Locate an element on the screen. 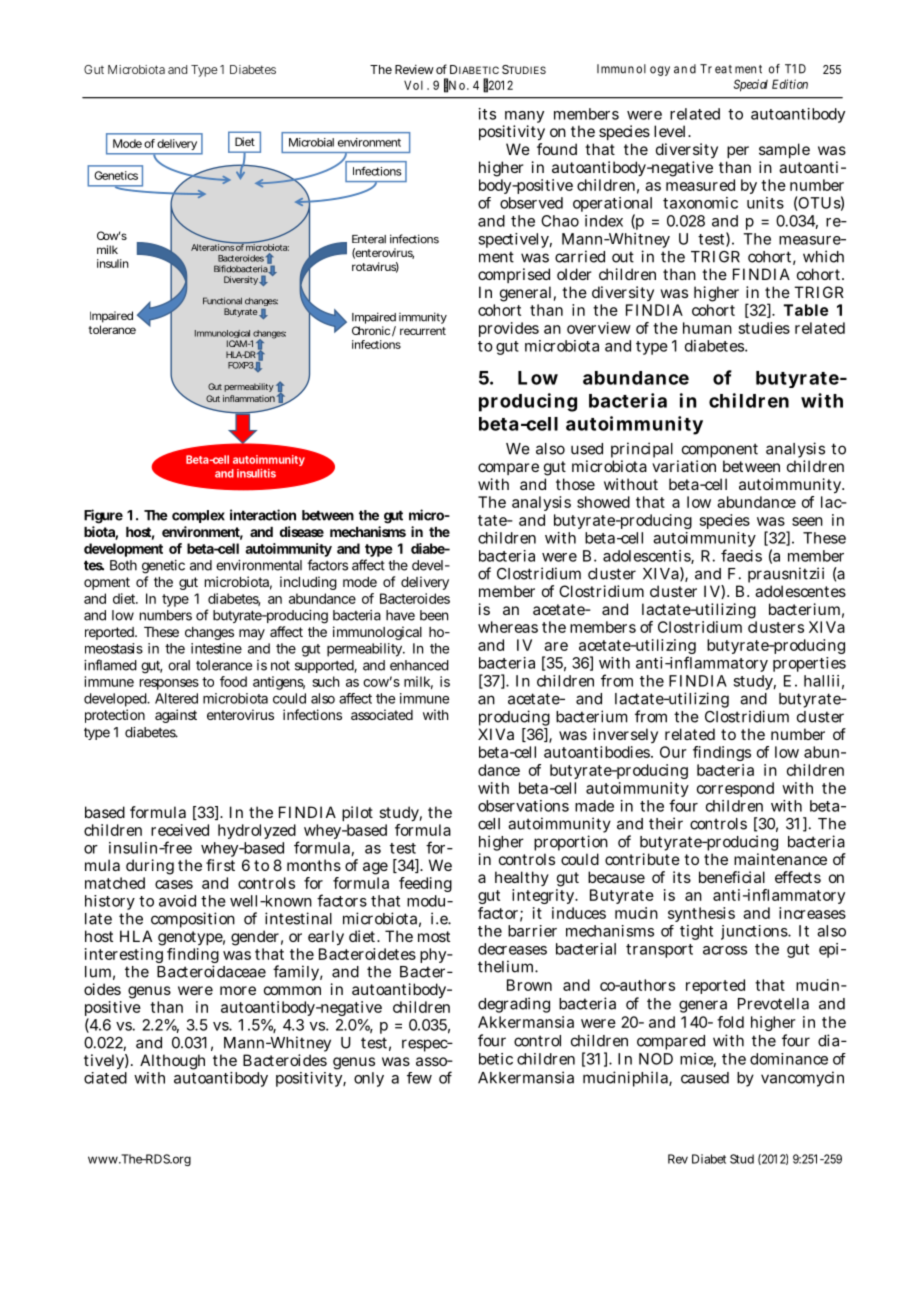  few is located at coordinates (419, 1078).
